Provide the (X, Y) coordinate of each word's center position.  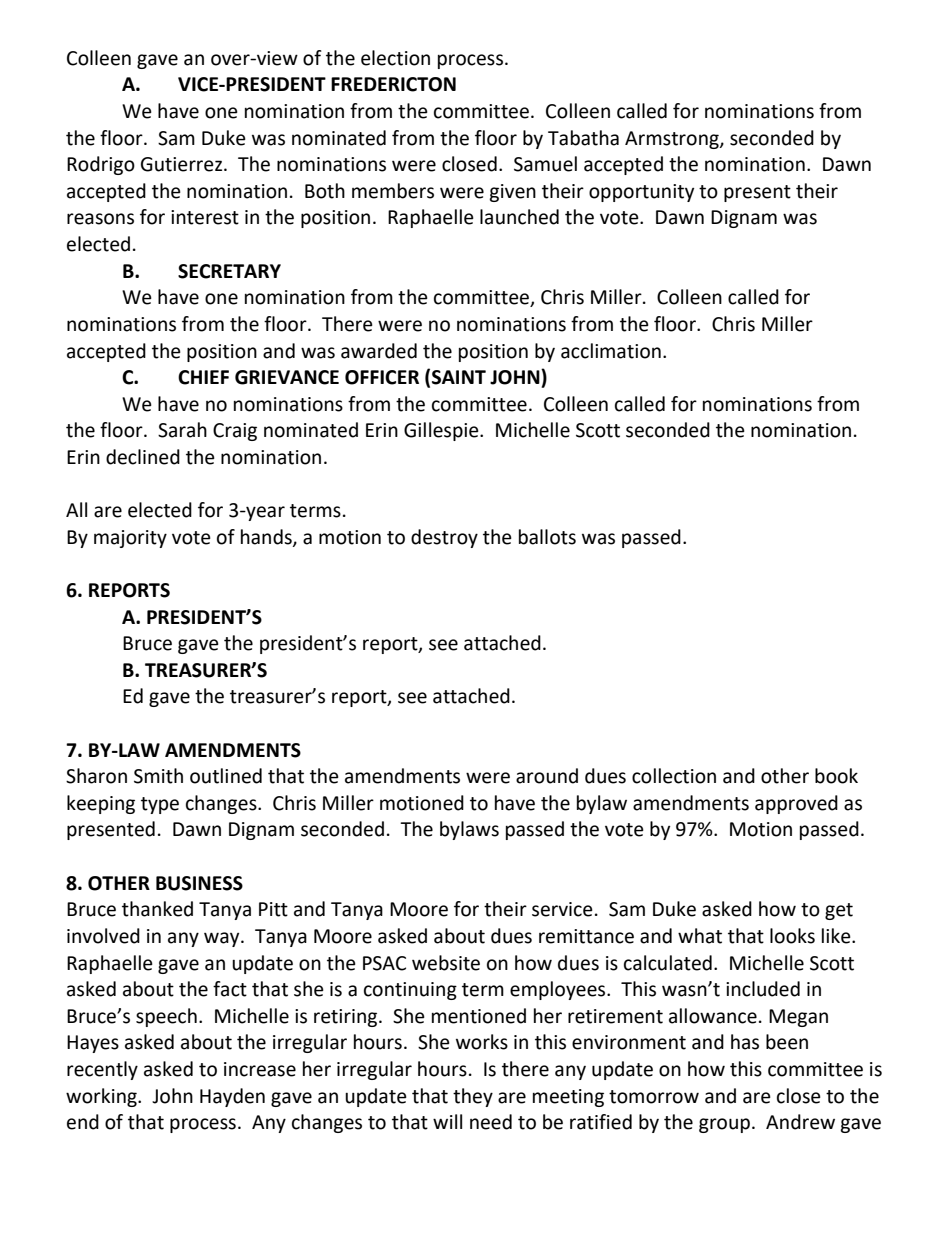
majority (130, 539)
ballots (547, 537)
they (473, 1097)
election (395, 58)
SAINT (459, 377)
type (160, 805)
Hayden (232, 1097)
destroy (444, 538)
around (547, 776)
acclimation (611, 351)
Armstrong (673, 140)
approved (796, 804)
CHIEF (203, 377)
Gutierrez (183, 164)
